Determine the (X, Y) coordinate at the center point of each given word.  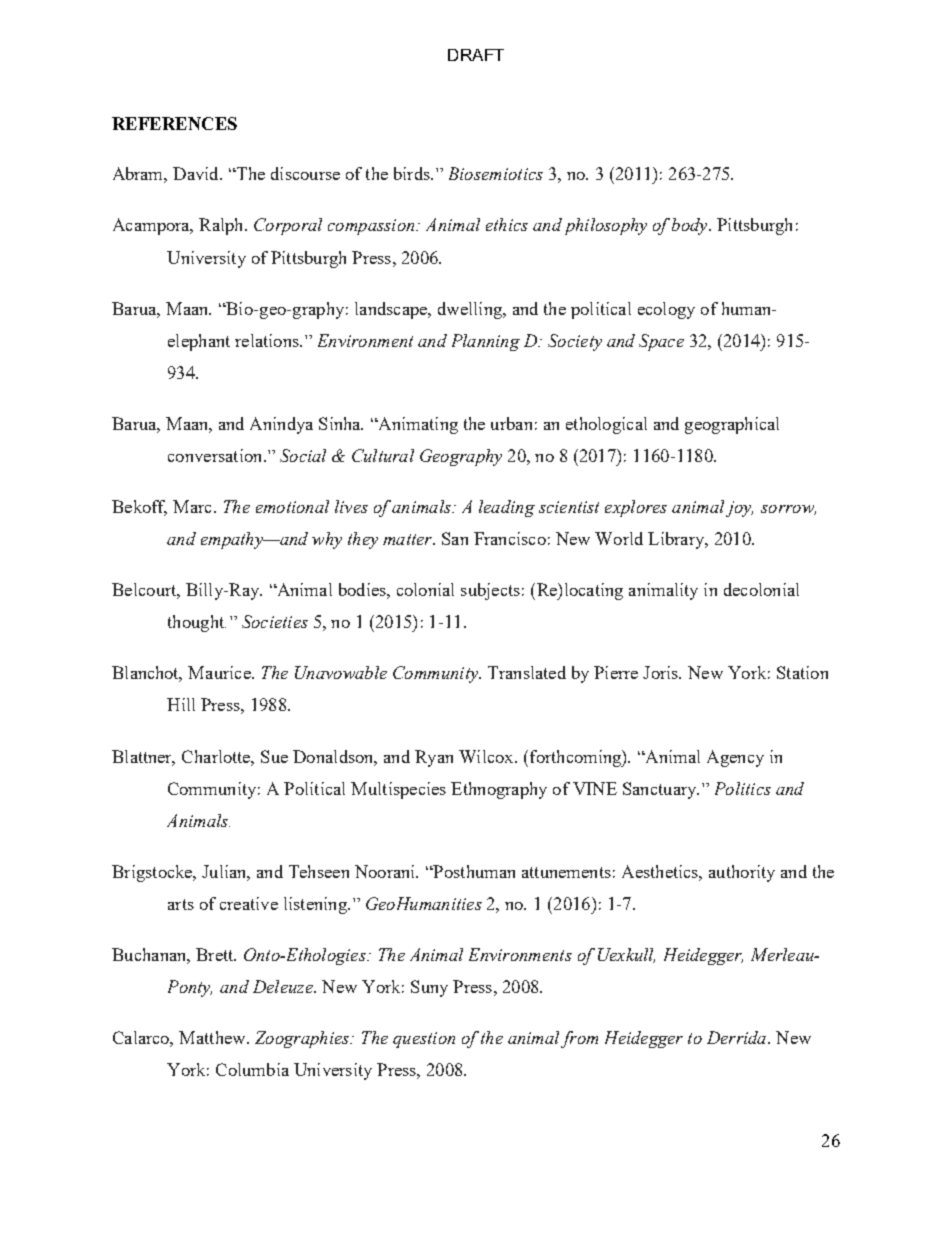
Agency (735, 758)
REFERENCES (174, 123)
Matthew (213, 1037)
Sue (274, 756)
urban (511, 423)
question (424, 1040)
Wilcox (487, 756)
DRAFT (476, 55)
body (691, 226)
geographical (732, 425)
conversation (216, 455)
